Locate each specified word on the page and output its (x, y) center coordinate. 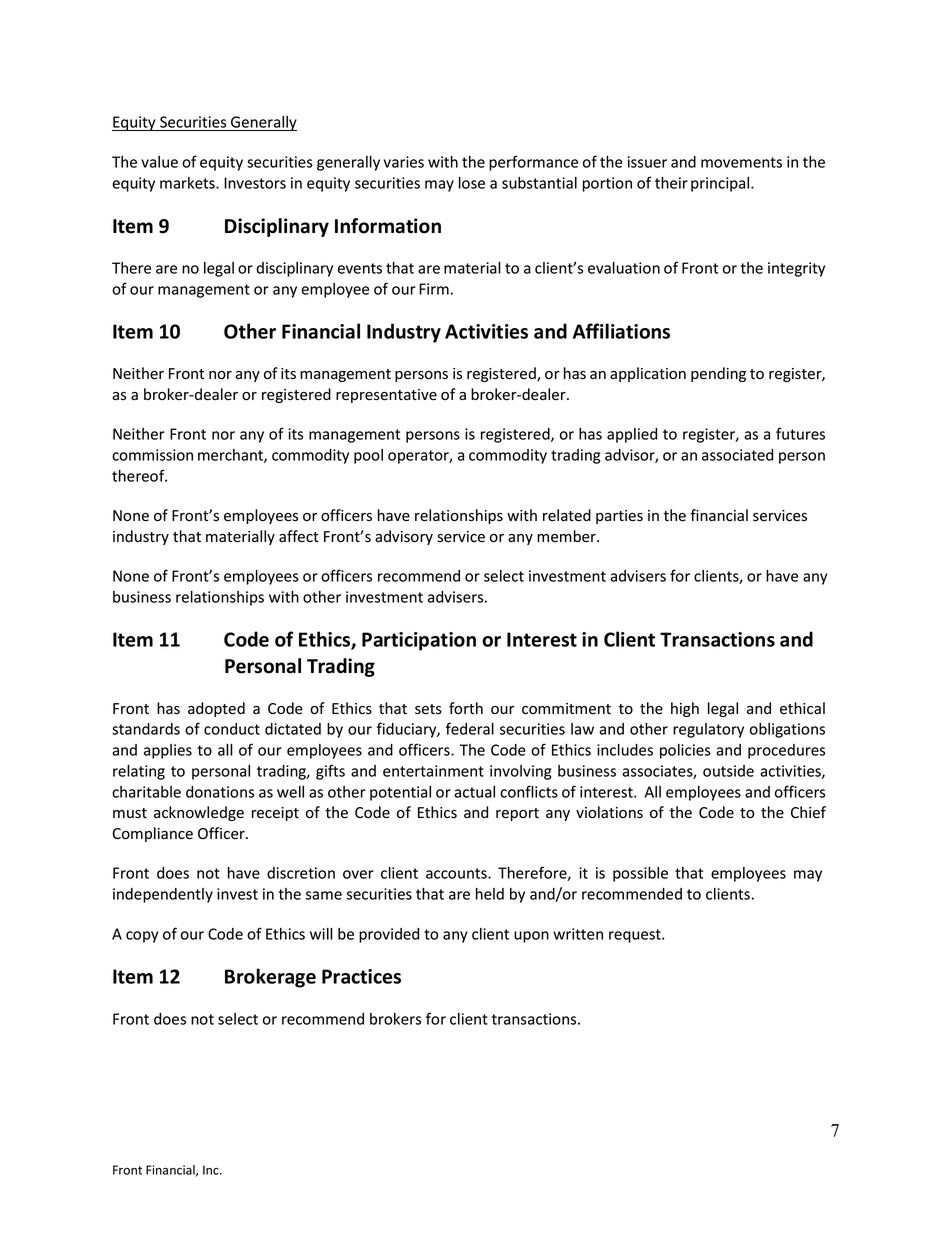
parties (619, 517)
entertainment (433, 771)
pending (718, 374)
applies (168, 751)
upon (531, 937)
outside (728, 771)
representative (386, 396)
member (567, 536)
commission (152, 455)
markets (188, 183)
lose (472, 183)
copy (142, 937)
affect (299, 536)
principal (721, 184)
